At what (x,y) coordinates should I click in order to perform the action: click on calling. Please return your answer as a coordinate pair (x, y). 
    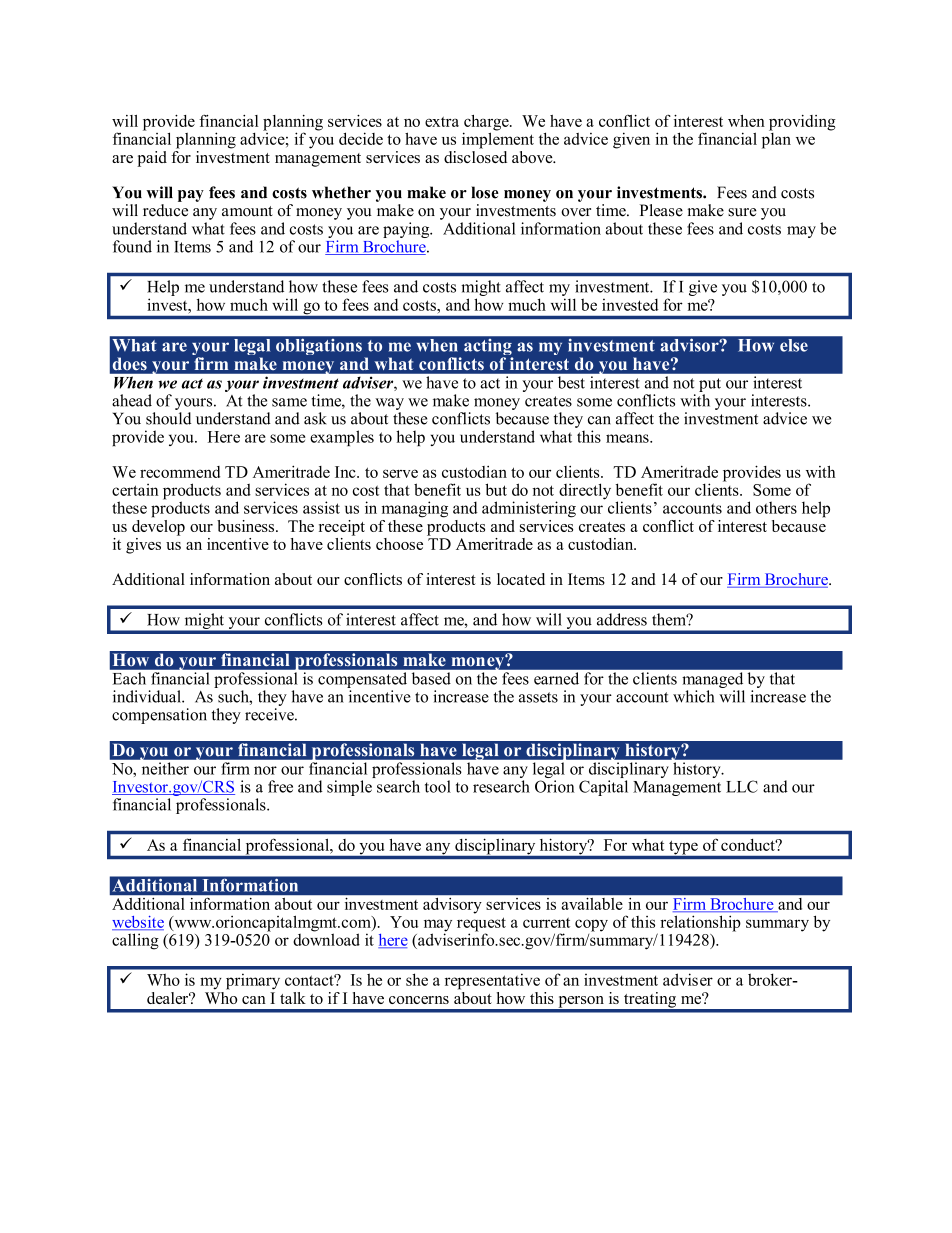
    Looking at the image, I should click on (135, 941).
